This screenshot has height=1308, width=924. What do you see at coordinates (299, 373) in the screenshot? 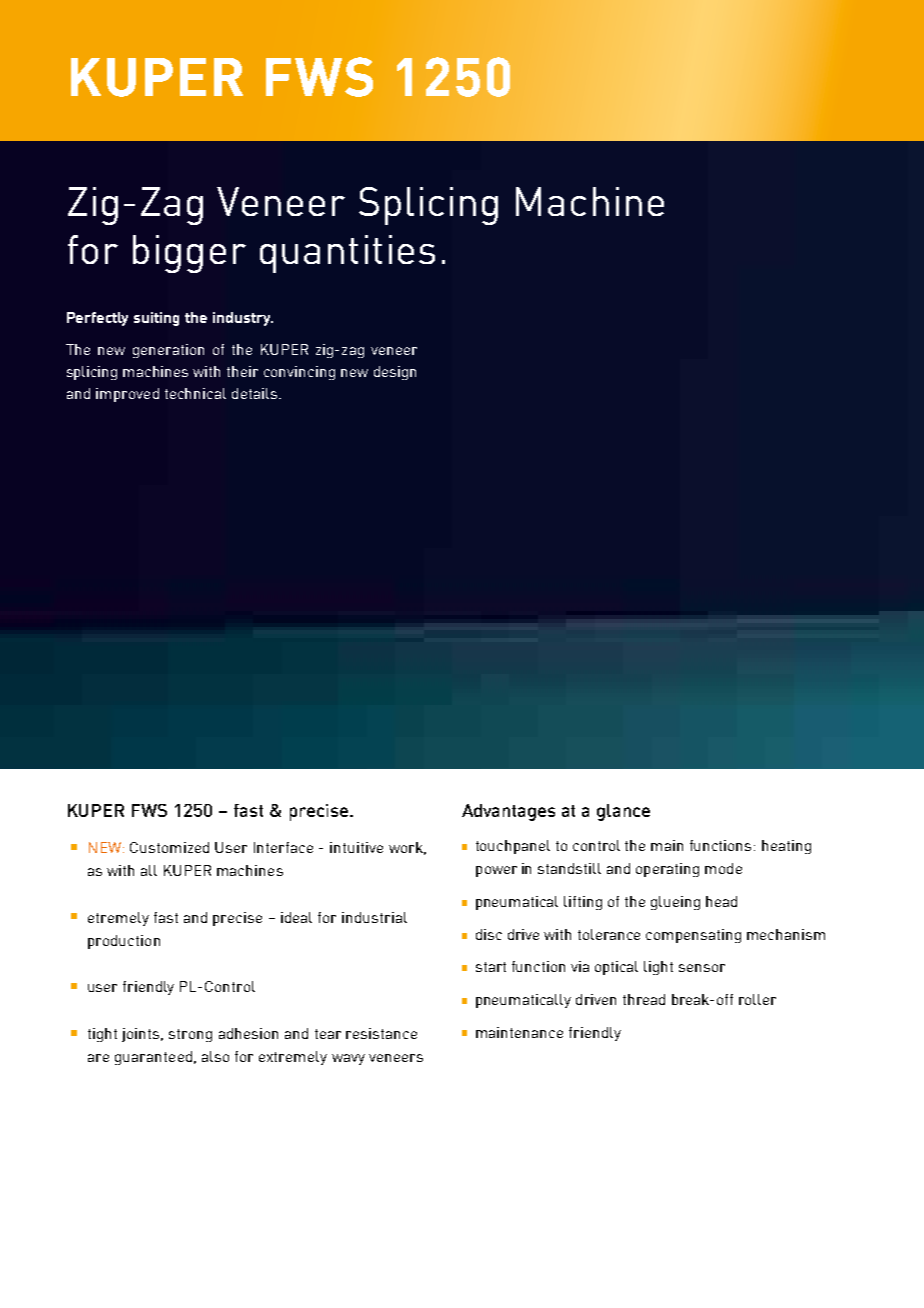
I see `convincing` at bounding box center [299, 373].
